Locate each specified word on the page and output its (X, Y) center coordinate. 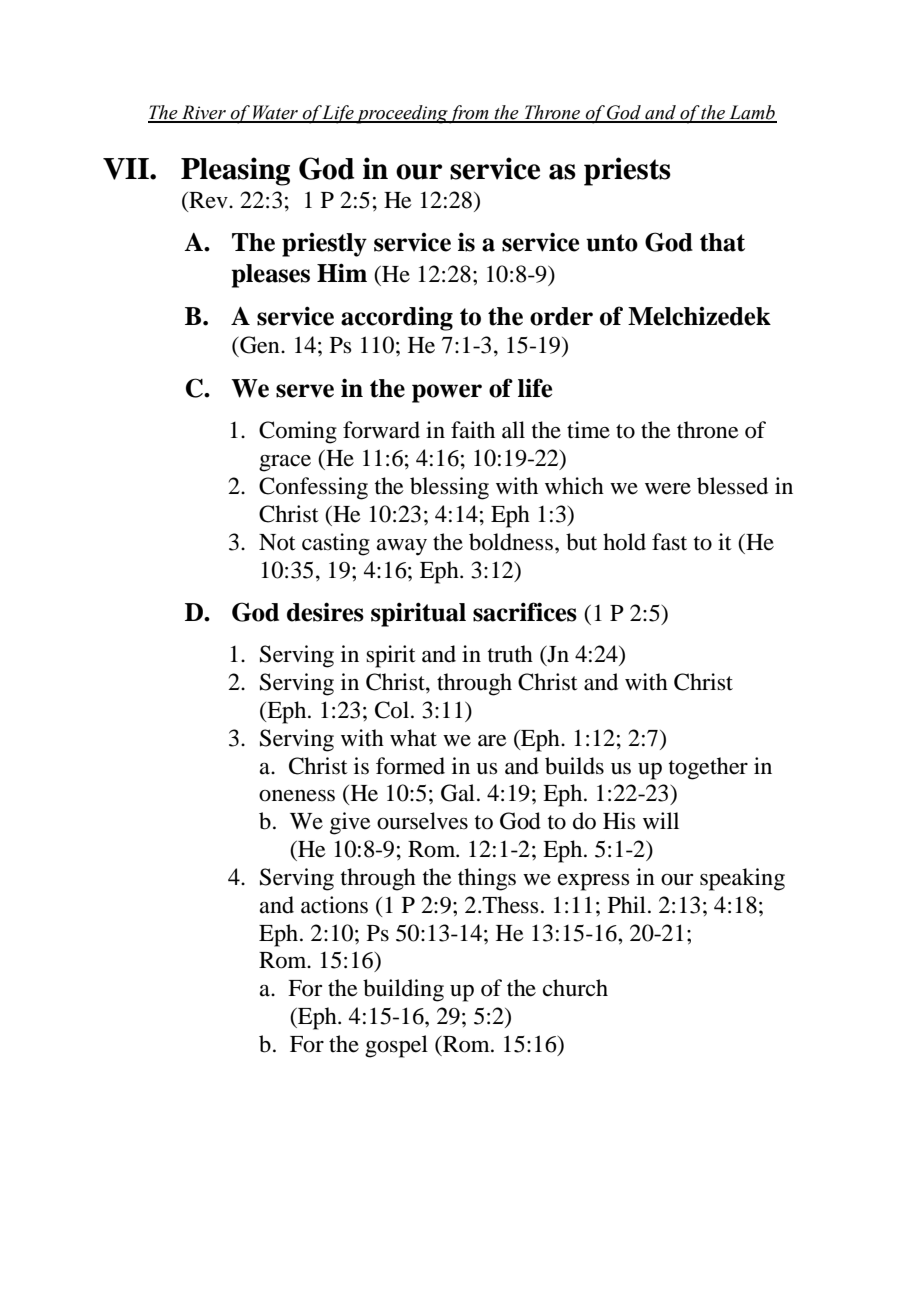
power (447, 393)
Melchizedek (699, 316)
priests (627, 171)
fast (669, 542)
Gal (458, 793)
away (402, 547)
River (204, 113)
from (469, 114)
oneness (297, 796)
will (661, 820)
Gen (260, 345)
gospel (396, 1046)
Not (277, 542)
